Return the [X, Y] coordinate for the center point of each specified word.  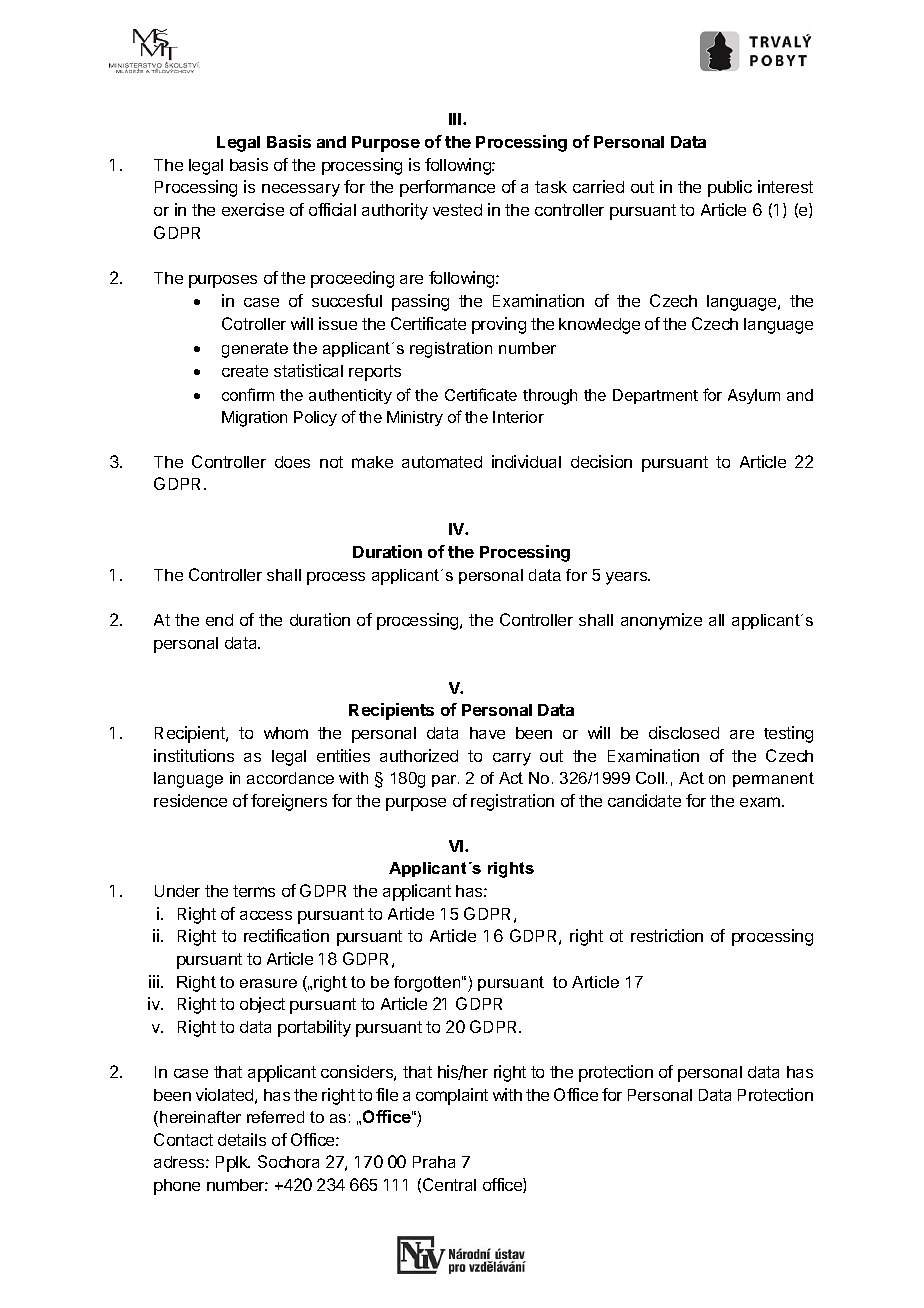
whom [286, 733]
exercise [253, 209]
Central [449, 1184]
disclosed [684, 732]
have [487, 733]
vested [457, 210]
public [730, 188]
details [242, 1139]
